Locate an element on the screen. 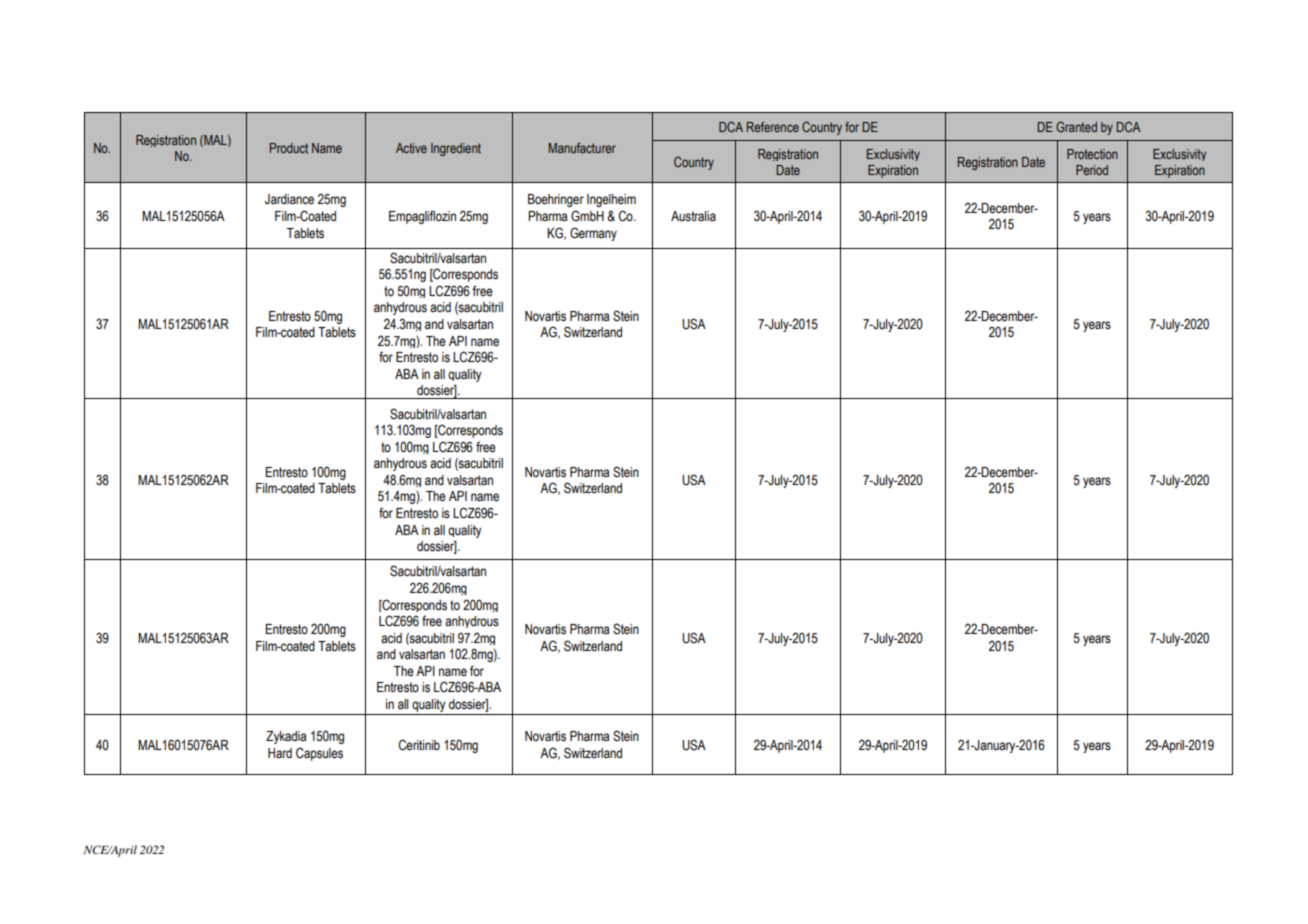  Germany is located at coordinates (593, 234).
